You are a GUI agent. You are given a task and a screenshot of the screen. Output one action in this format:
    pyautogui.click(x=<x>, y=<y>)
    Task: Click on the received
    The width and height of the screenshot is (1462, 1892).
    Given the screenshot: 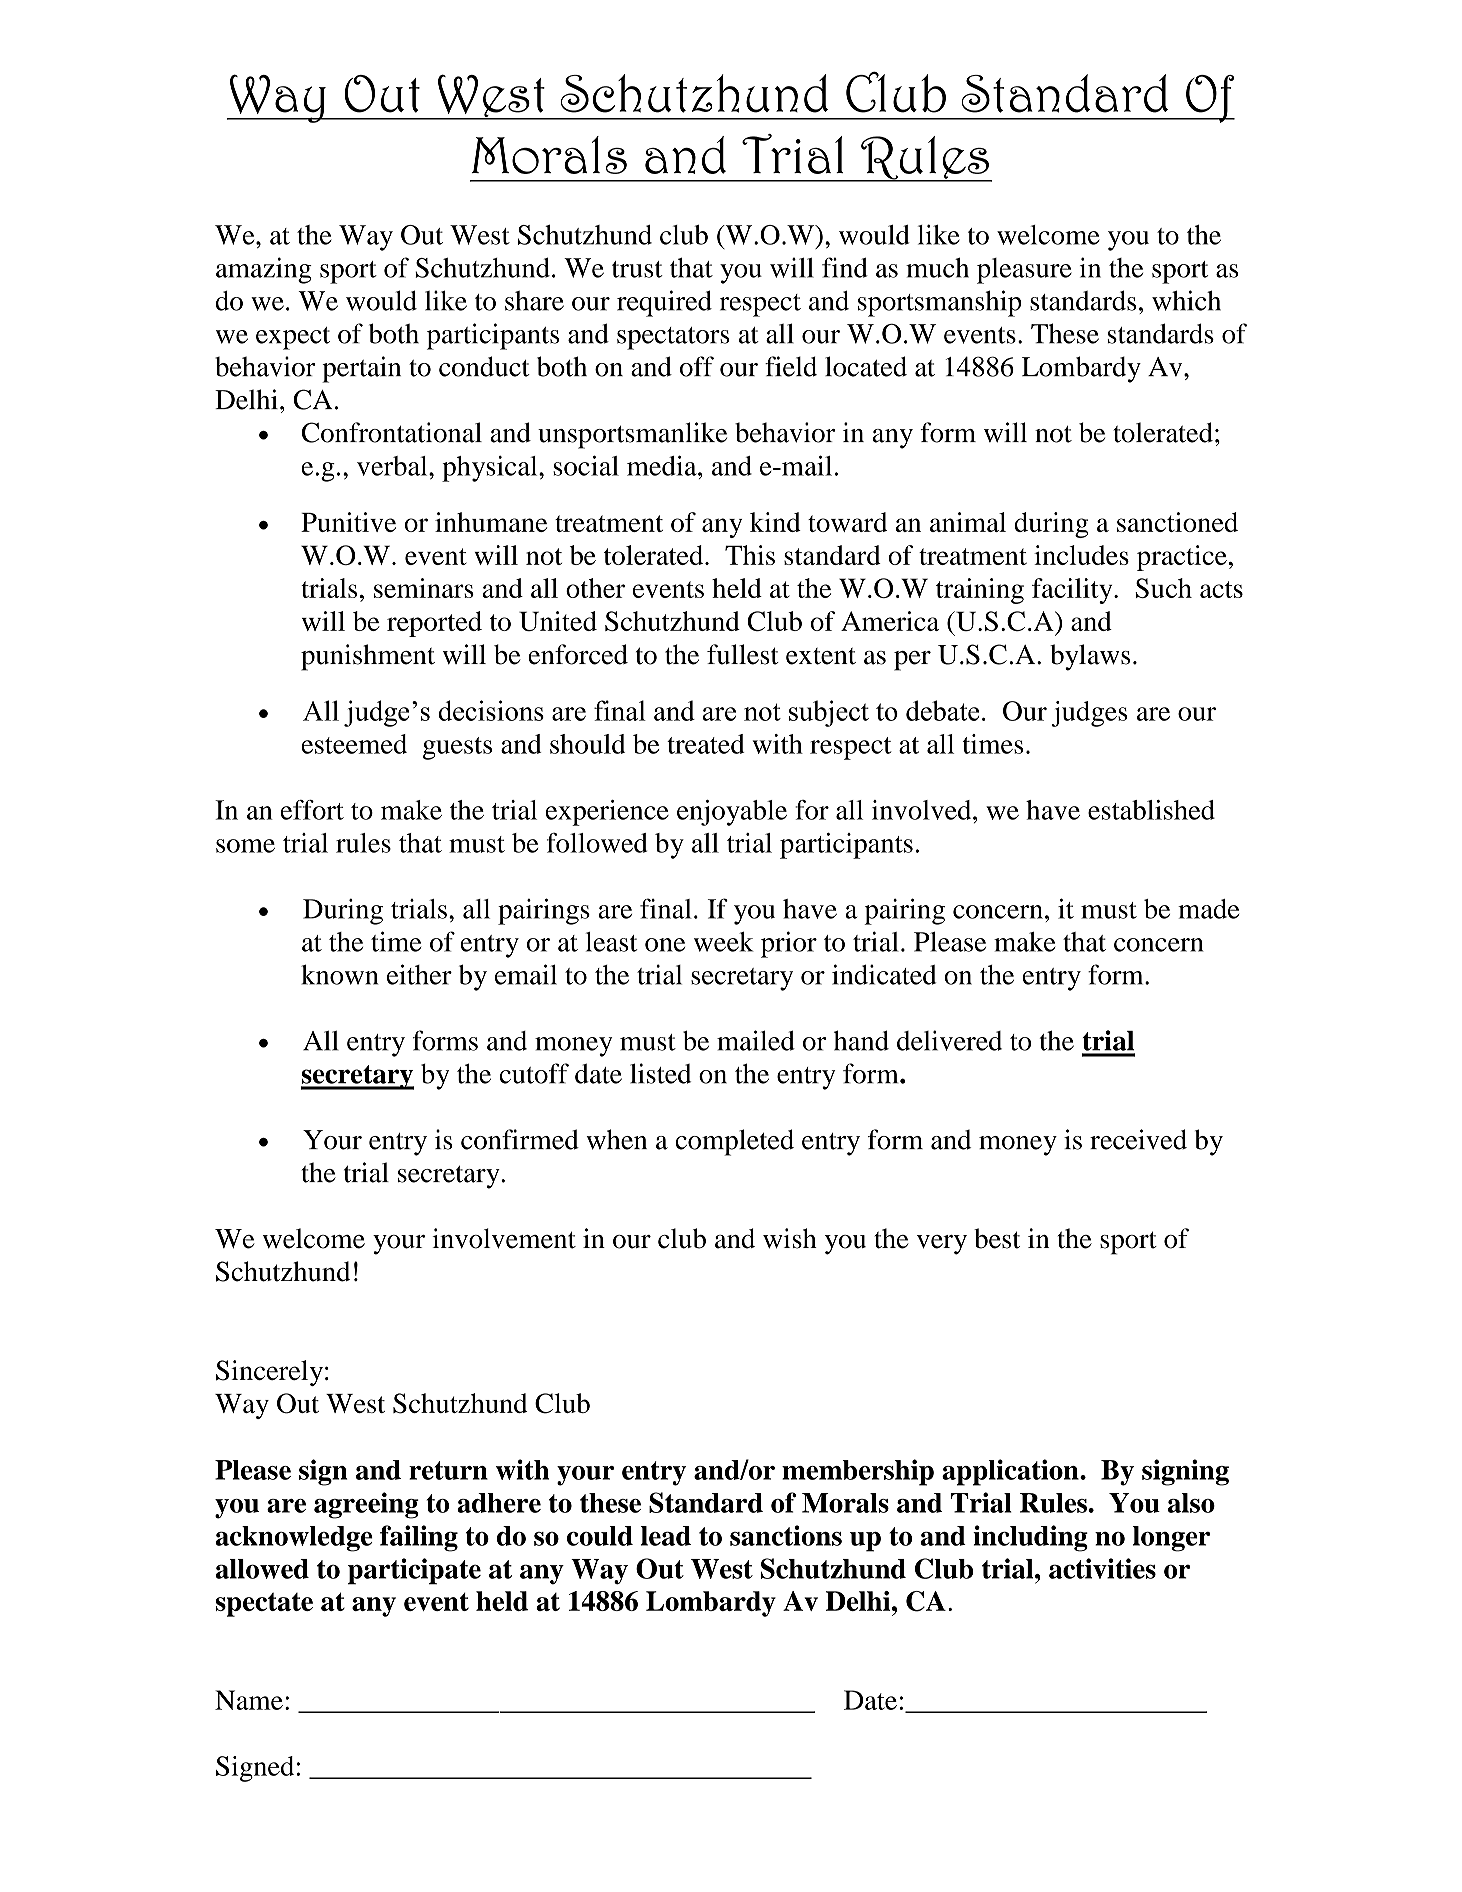 What is the action you would take?
    pyautogui.click(x=1138, y=1139)
